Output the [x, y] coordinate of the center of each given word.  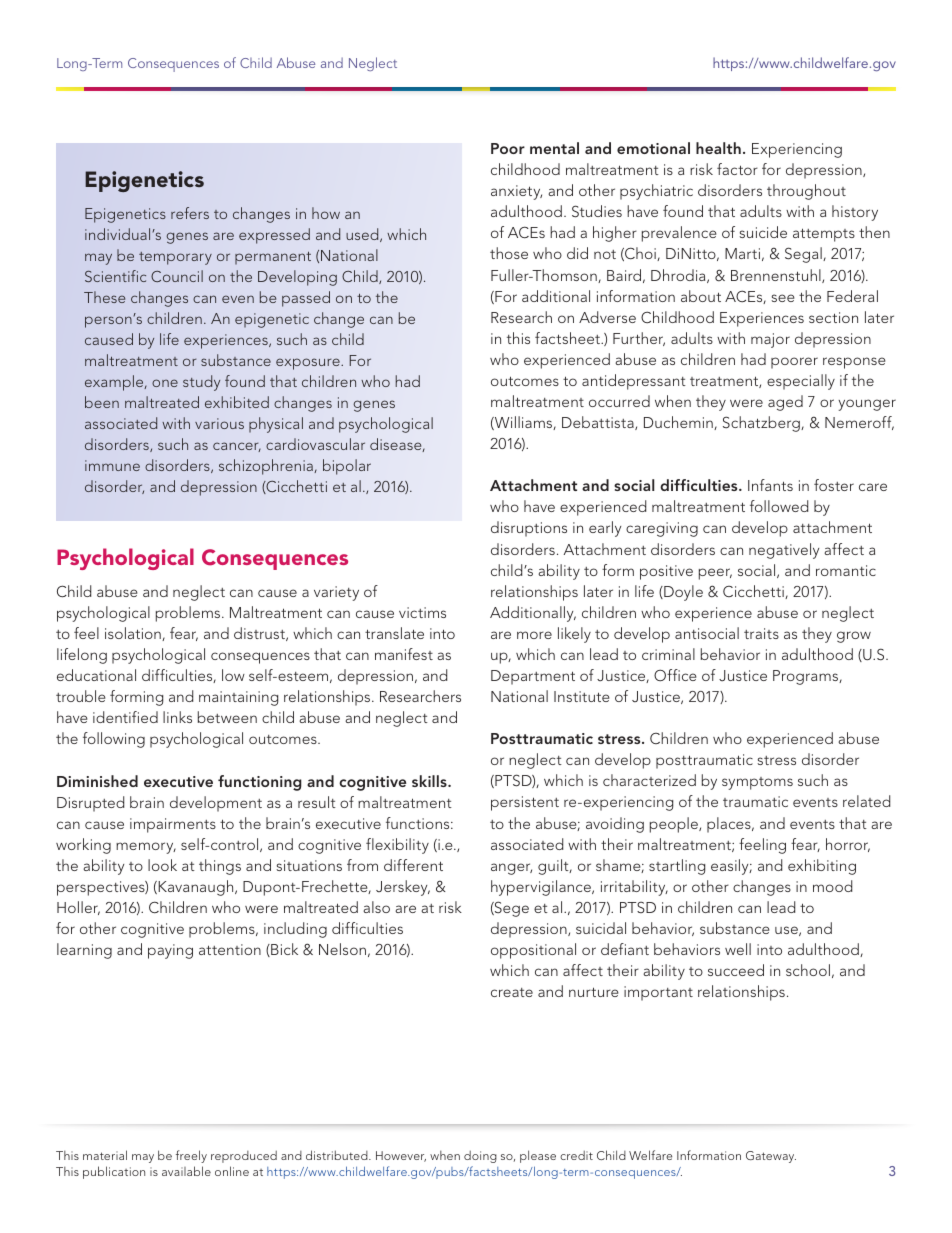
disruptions [529, 529]
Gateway [771, 1157]
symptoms [757, 783]
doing [480, 1157]
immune [112, 465]
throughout [806, 192]
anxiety [516, 192]
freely [191, 1156]
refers [190, 213]
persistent [525, 803]
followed [779, 506]
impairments [173, 825]
